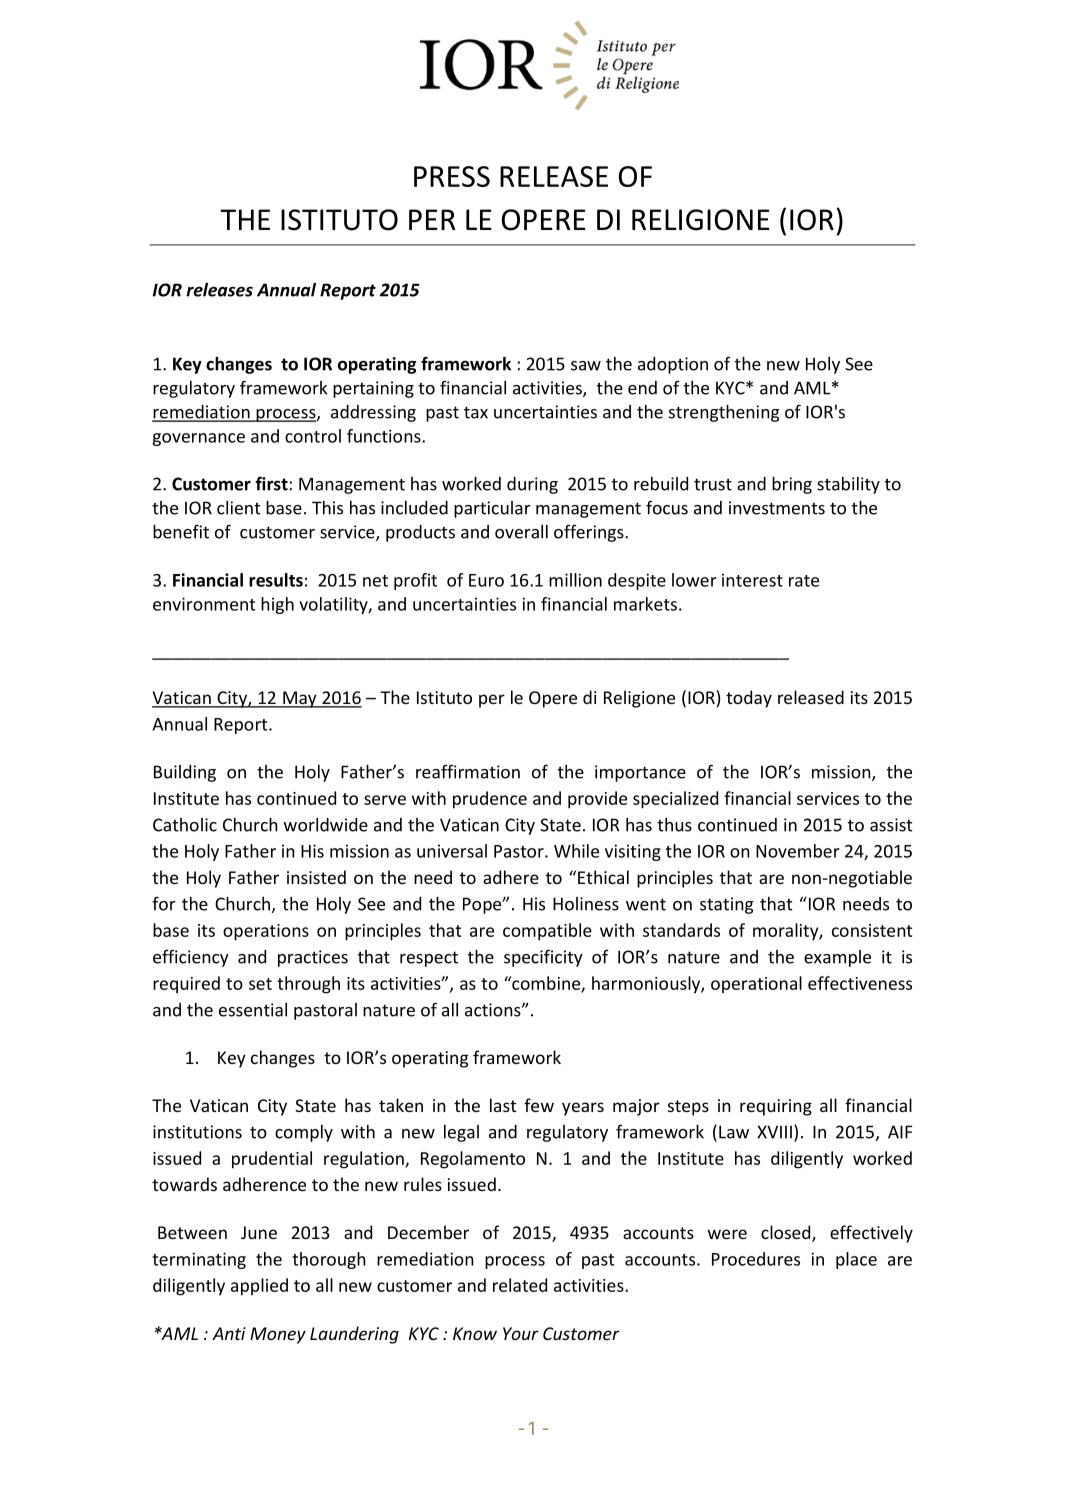 This screenshot has height=1506, width=1065. Describe the element at coordinates (673, 365) in the screenshot. I see `adoption` at that location.
